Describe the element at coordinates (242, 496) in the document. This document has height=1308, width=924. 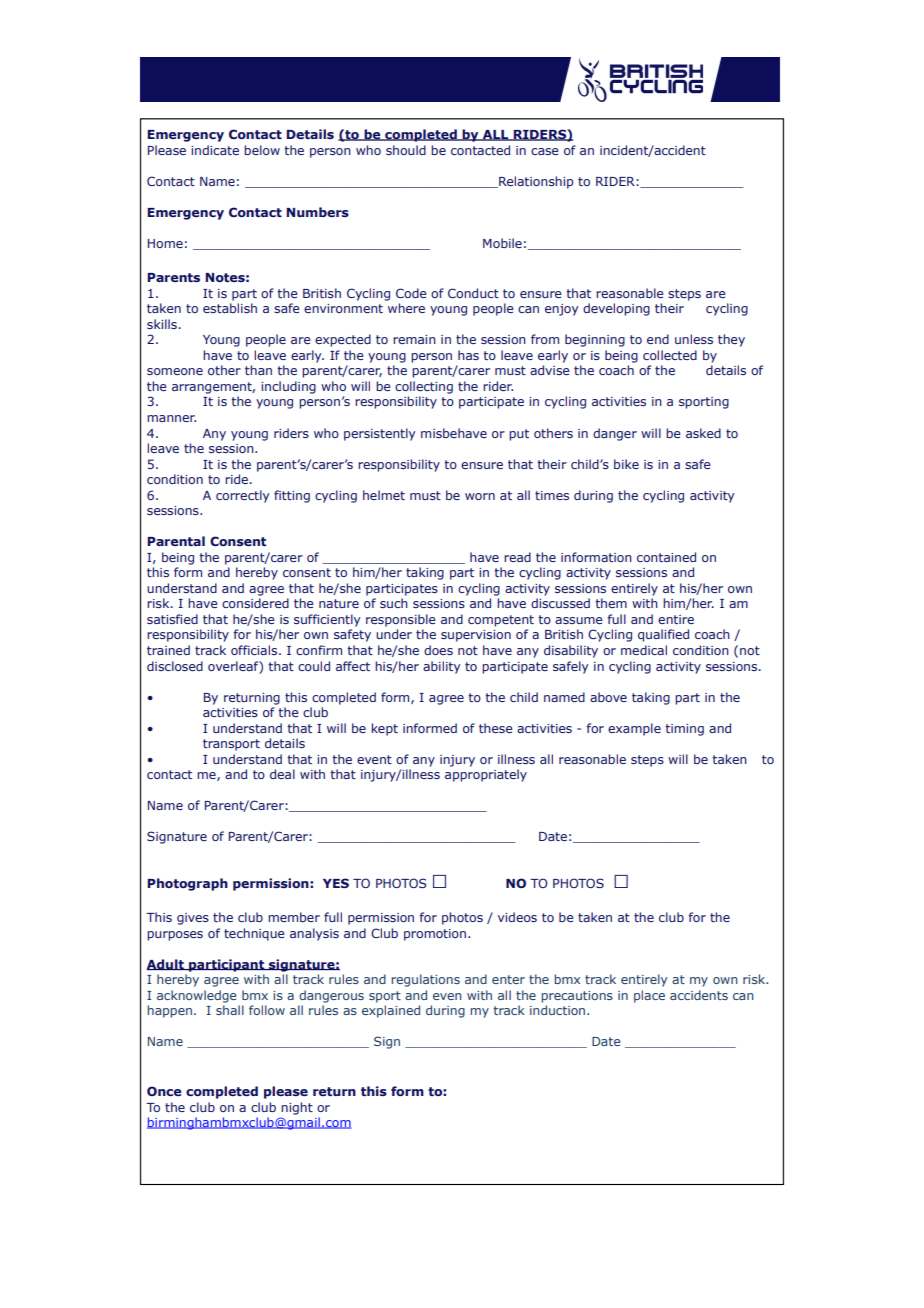
I see `correctly` at that location.
